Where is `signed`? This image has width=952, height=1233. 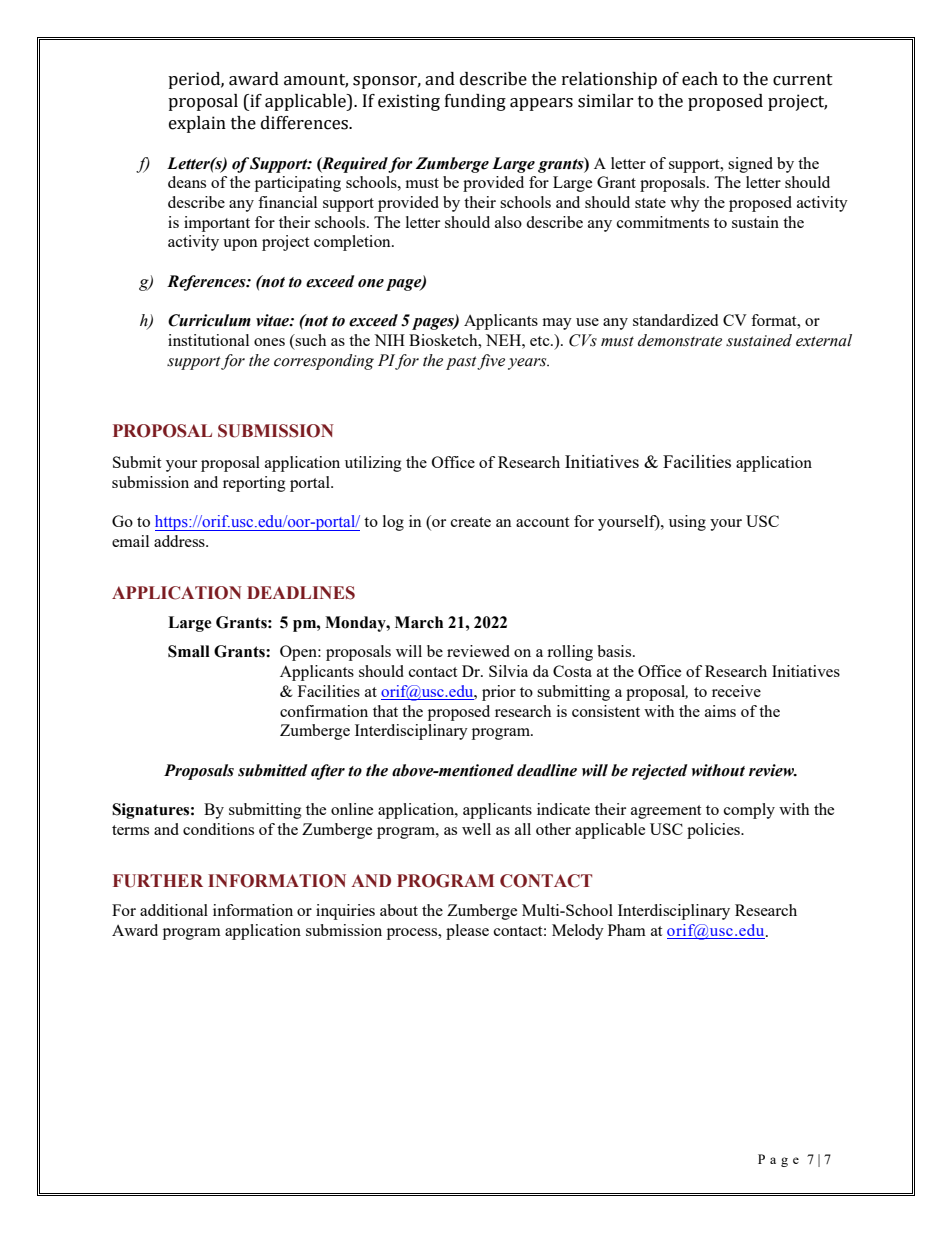
signed is located at coordinates (750, 165).
